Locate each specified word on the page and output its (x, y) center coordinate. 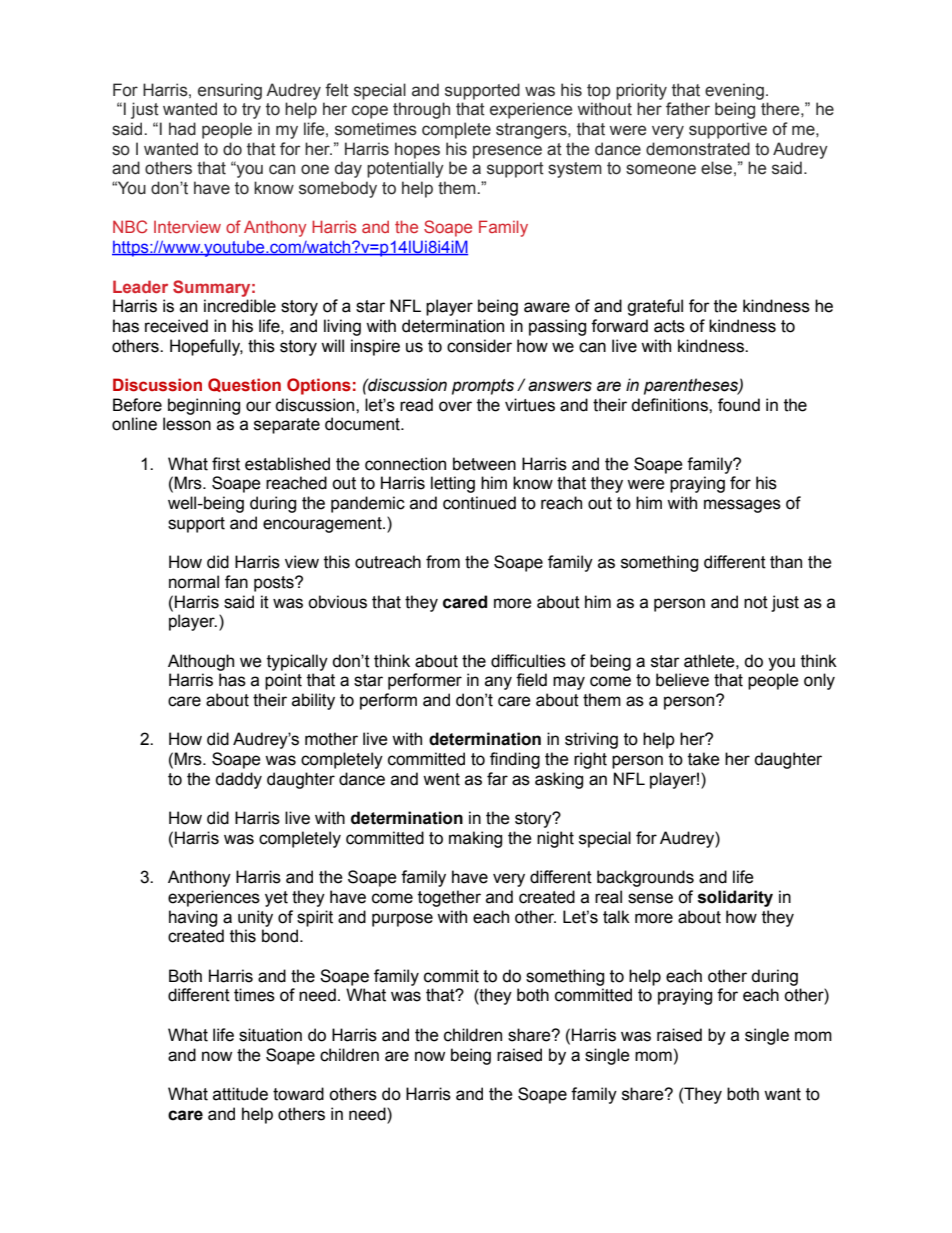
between (484, 464)
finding (515, 760)
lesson (187, 424)
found (739, 405)
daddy (238, 780)
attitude (240, 1094)
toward (298, 1094)
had (182, 129)
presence (507, 152)
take (704, 759)
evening (734, 91)
